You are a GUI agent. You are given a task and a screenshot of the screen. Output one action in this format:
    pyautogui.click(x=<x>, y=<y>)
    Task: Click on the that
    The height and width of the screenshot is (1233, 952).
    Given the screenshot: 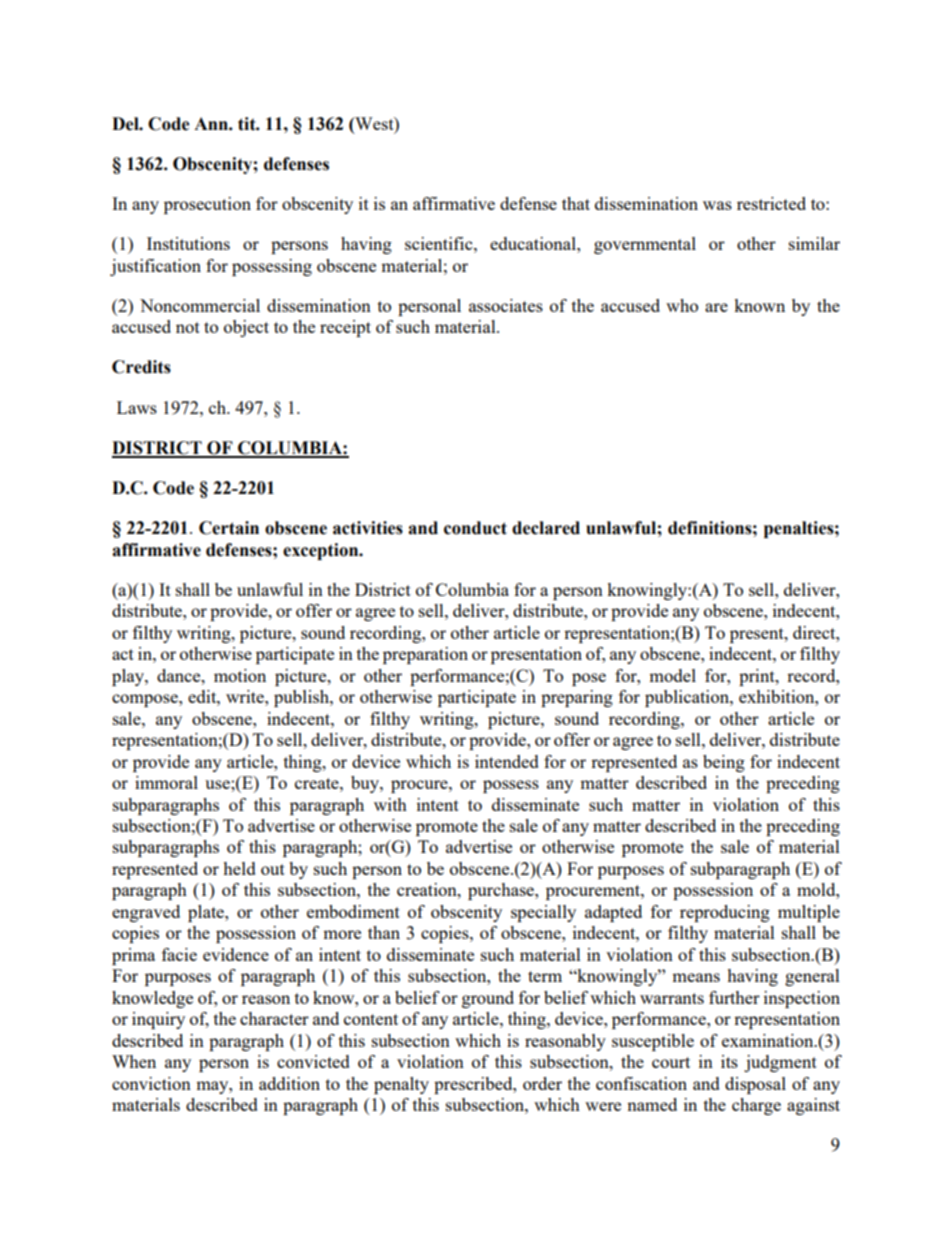 What is the action you would take?
    pyautogui.click(x=576, y=203)
